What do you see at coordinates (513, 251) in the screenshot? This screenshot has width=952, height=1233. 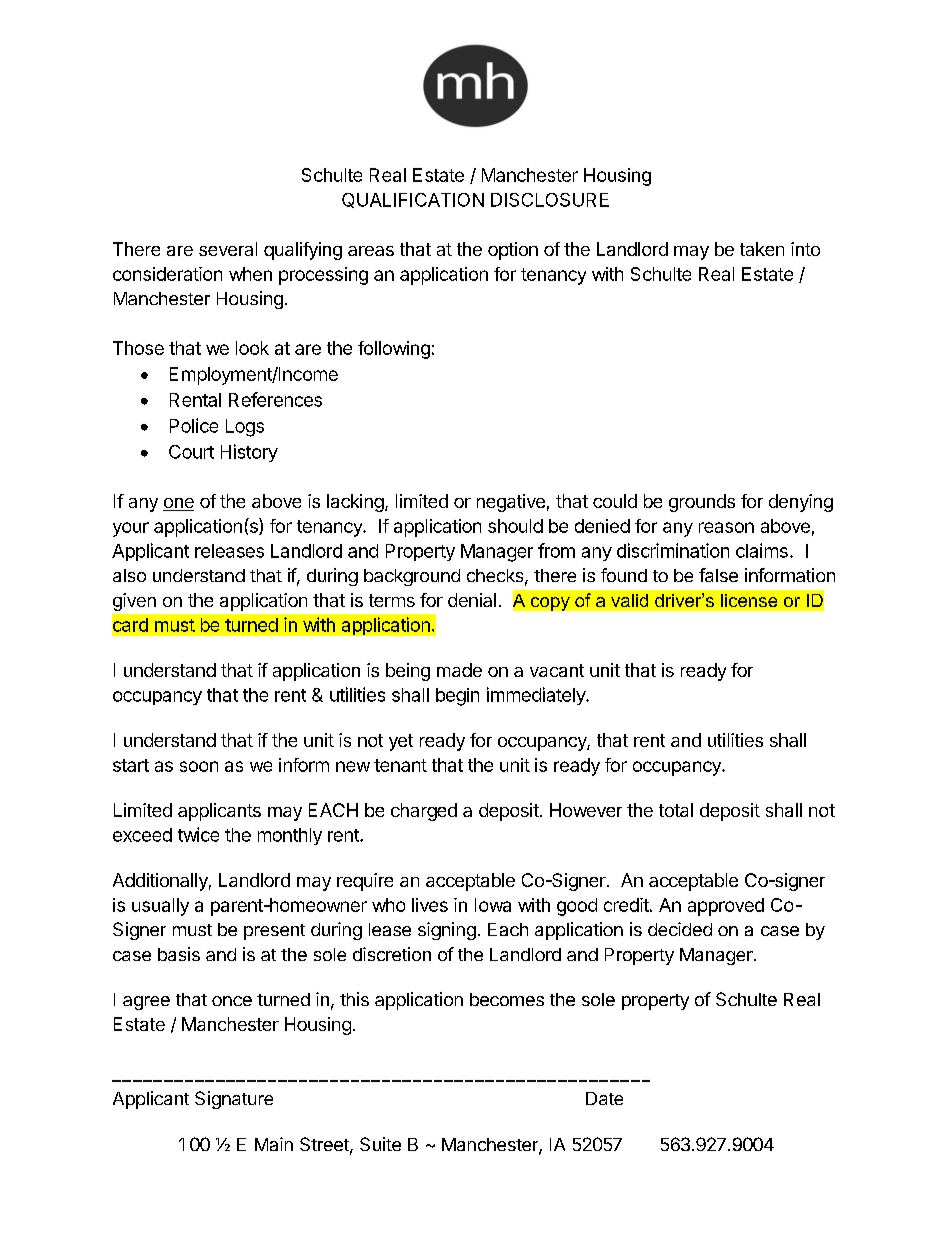 I see `option` at bounding box center [513, 251].
